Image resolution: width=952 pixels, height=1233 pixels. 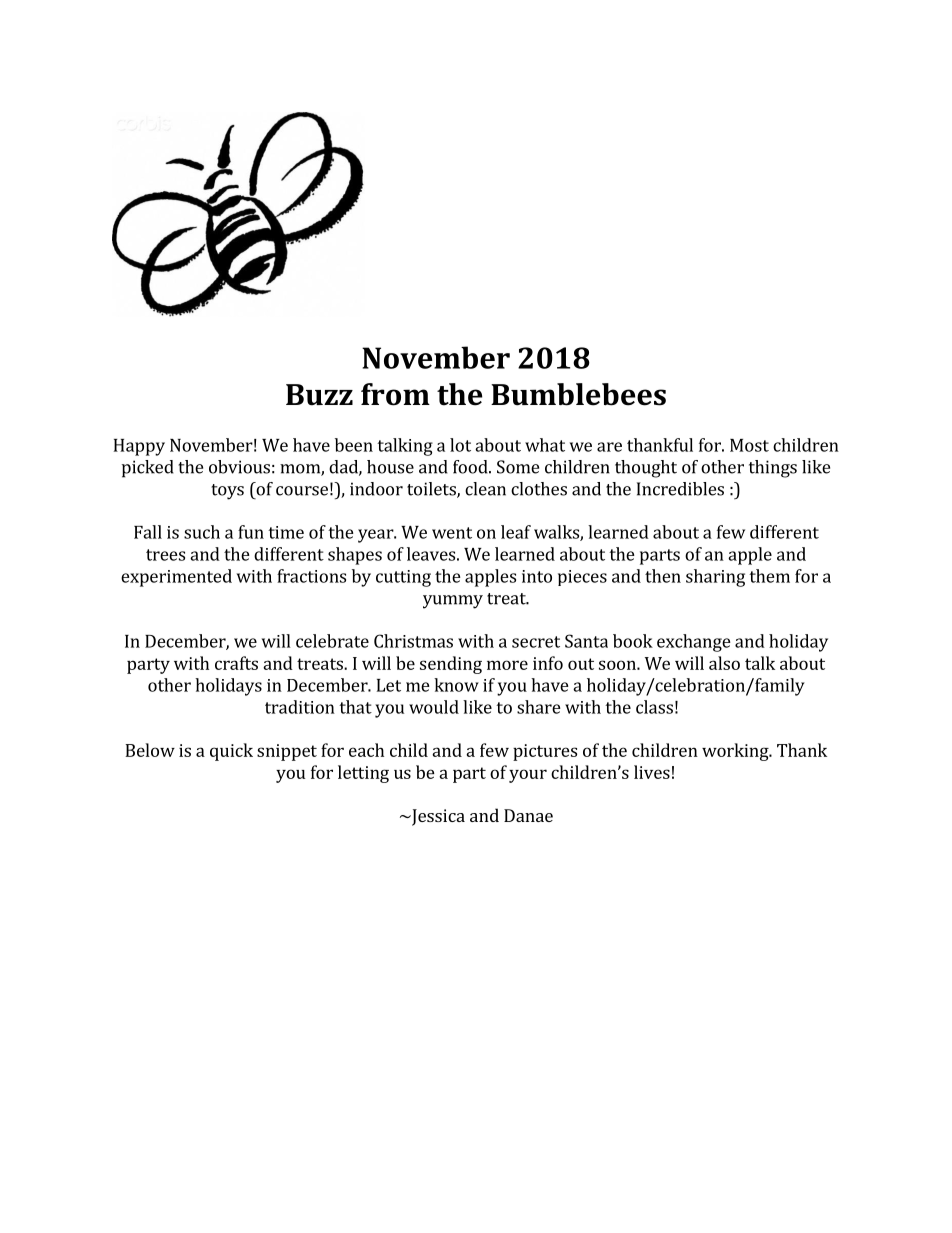 What do you see at coordinates (319, 395) in the screenshot?
I see `Buzz` at bounding box center [319, 395].
